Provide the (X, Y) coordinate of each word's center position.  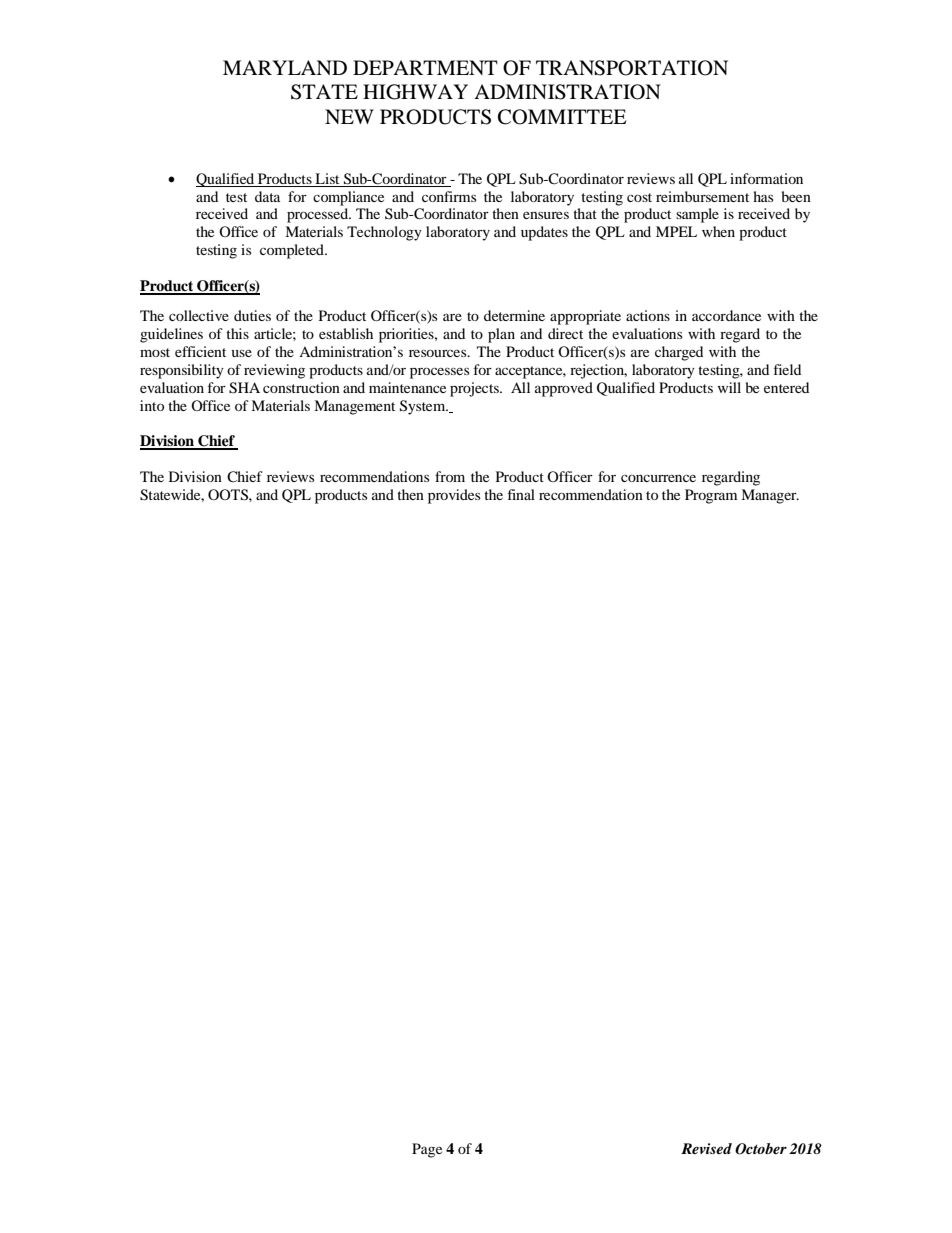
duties (252, 315)
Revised (706, 1148)
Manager (770, 496)
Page (427, 1150)
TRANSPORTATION (632, 68)
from (450, 476)
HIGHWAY (415, 92)
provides (454, 496)
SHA (244, 388)
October (761, 1149)
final (521, 494)
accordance (726, 315)
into (152, 405)
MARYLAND (285, 67)
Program (711, 496)
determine (514, 315)
